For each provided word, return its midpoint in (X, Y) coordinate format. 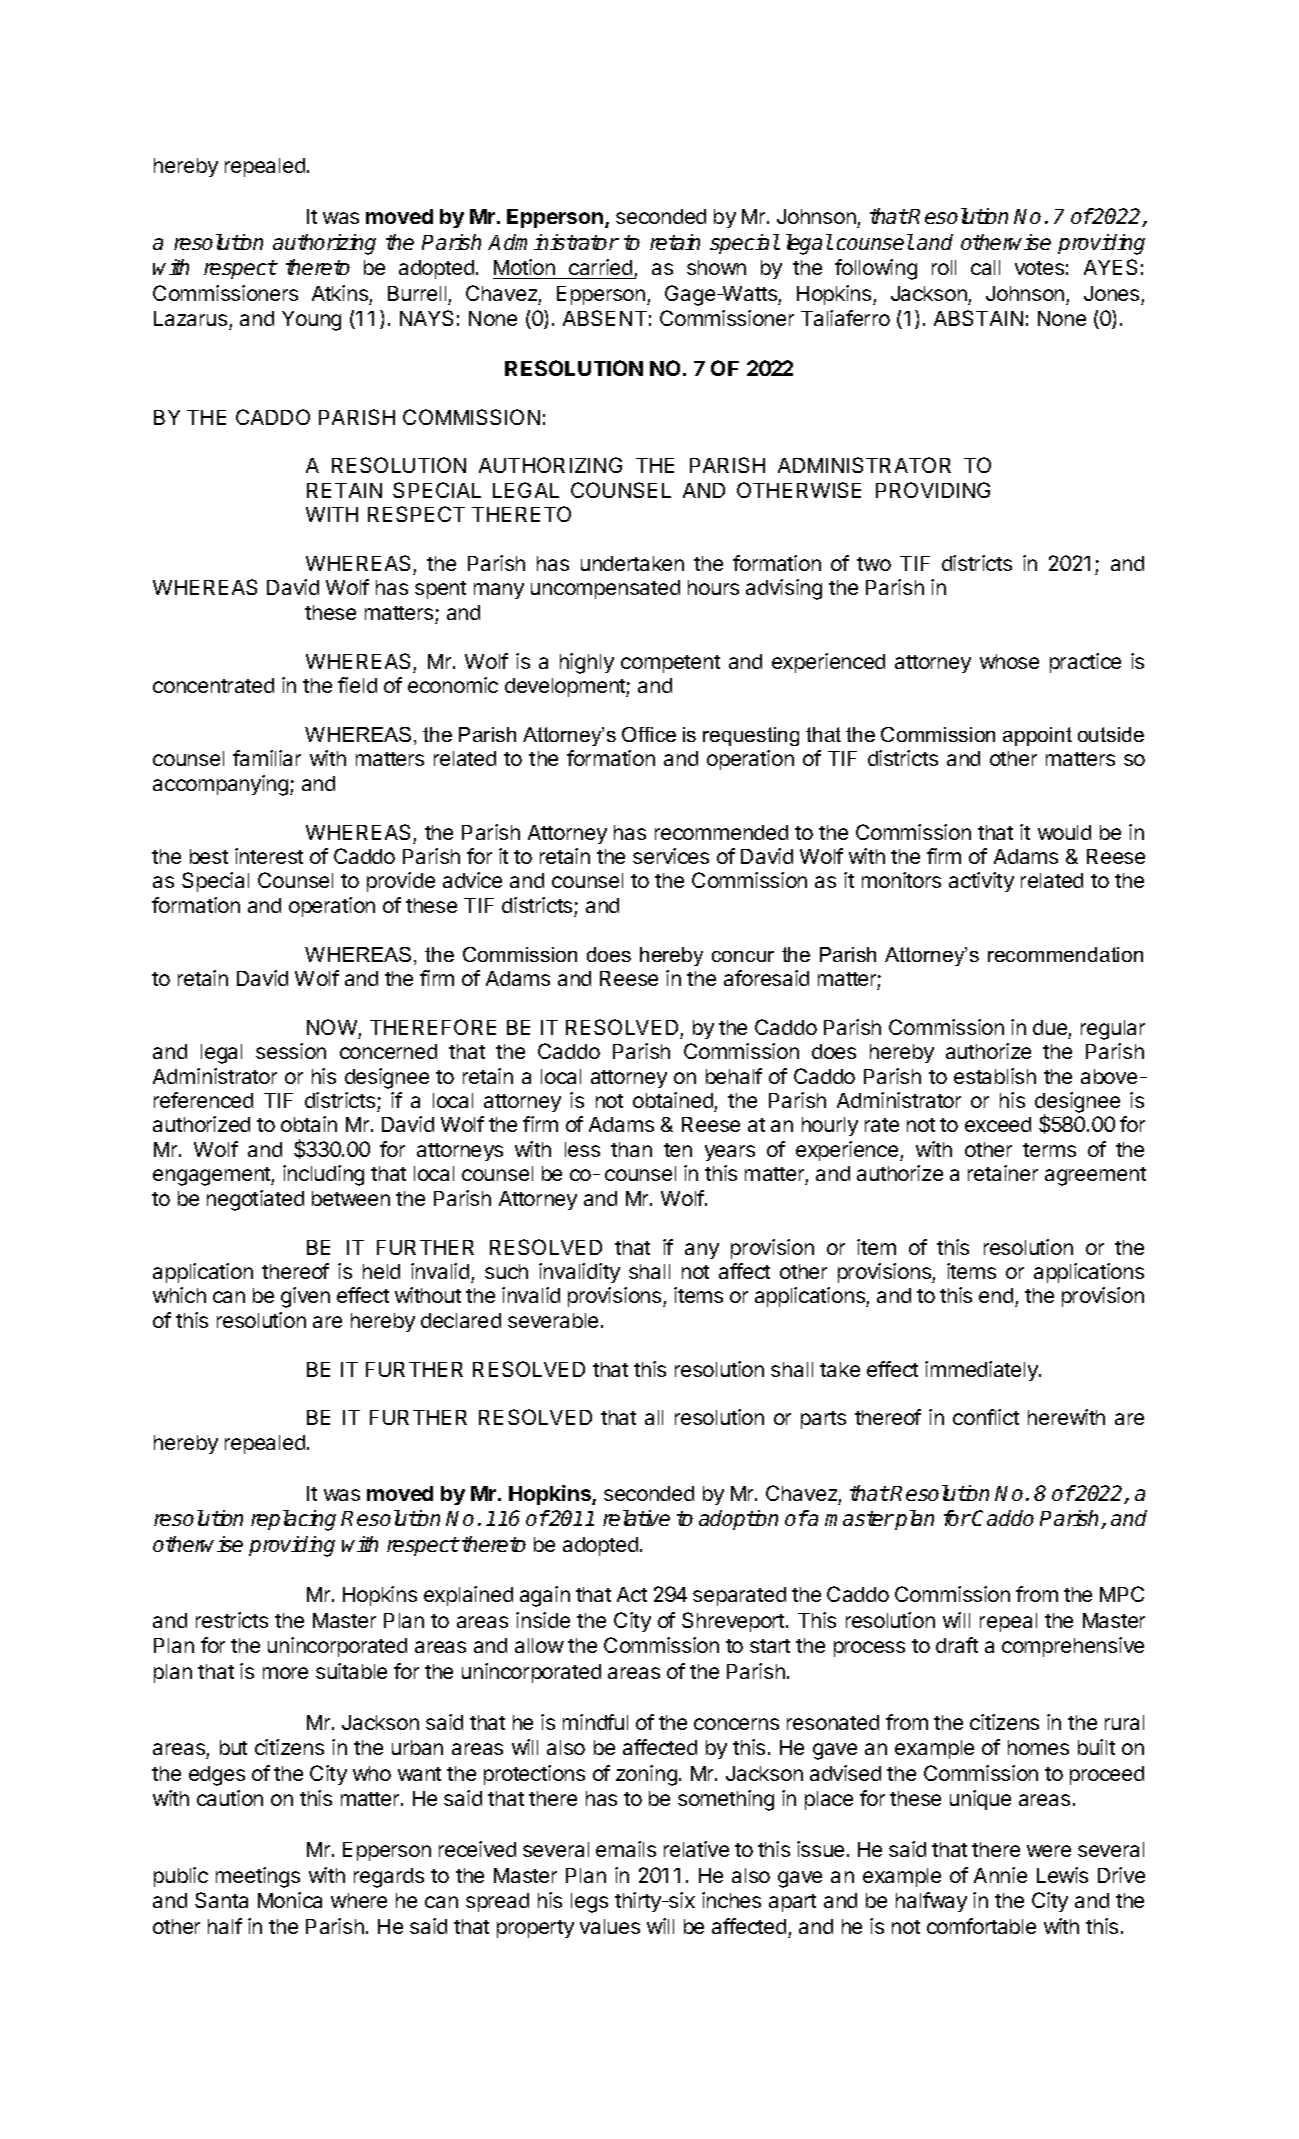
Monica (290, 1900)
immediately (982, 1371)
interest (269, 856)
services (671, 856)
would (1064, 832)
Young (311, 321)
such (506, 1271)
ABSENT (605, 318)
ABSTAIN (978, 318)
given (305, 1297)
